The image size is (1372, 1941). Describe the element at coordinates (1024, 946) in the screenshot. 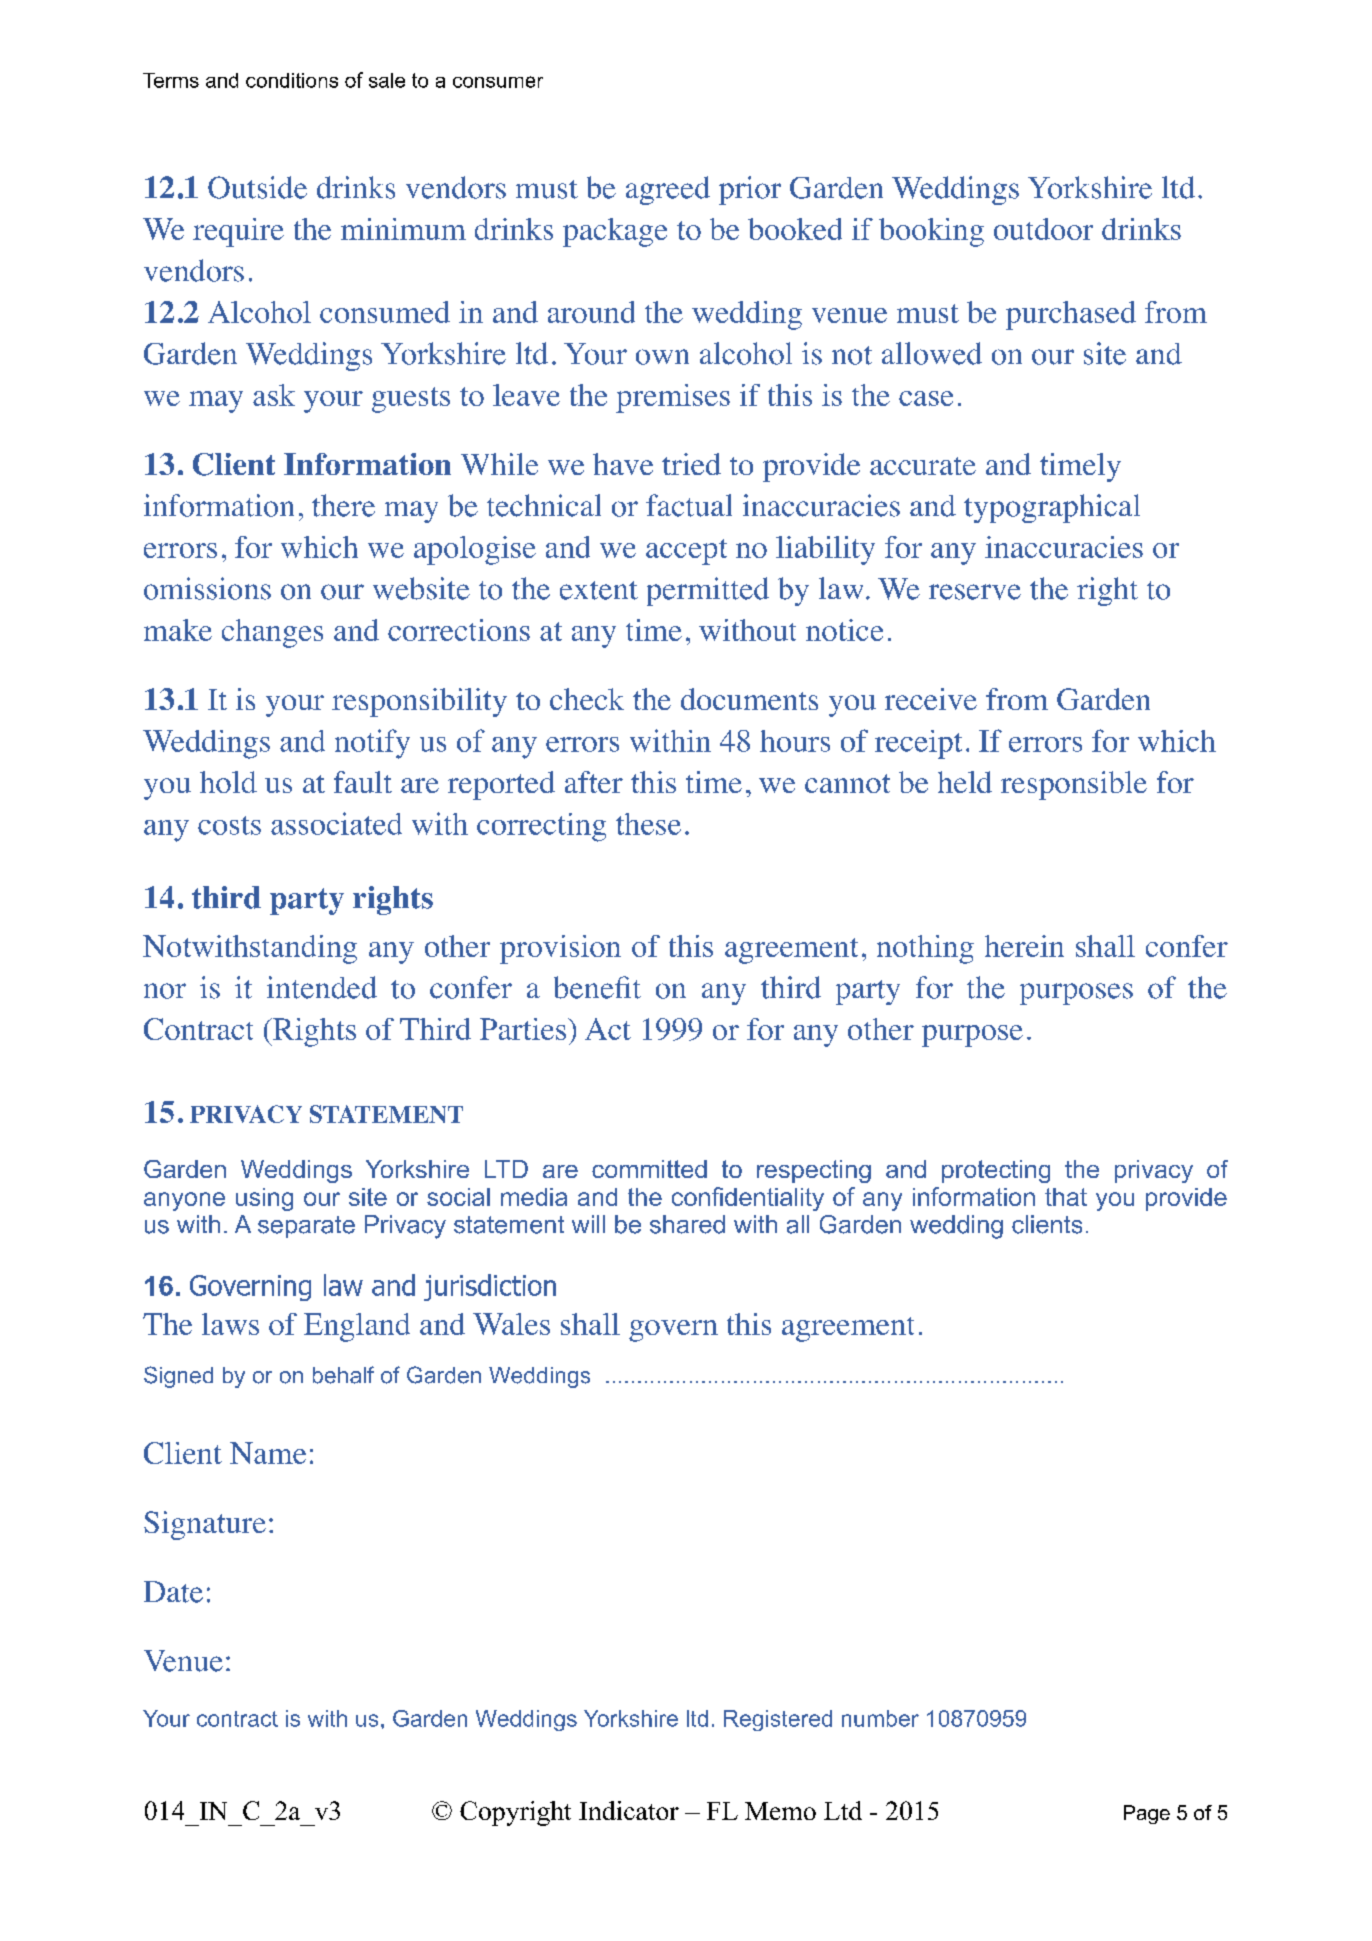

I see `herein` at that location.
